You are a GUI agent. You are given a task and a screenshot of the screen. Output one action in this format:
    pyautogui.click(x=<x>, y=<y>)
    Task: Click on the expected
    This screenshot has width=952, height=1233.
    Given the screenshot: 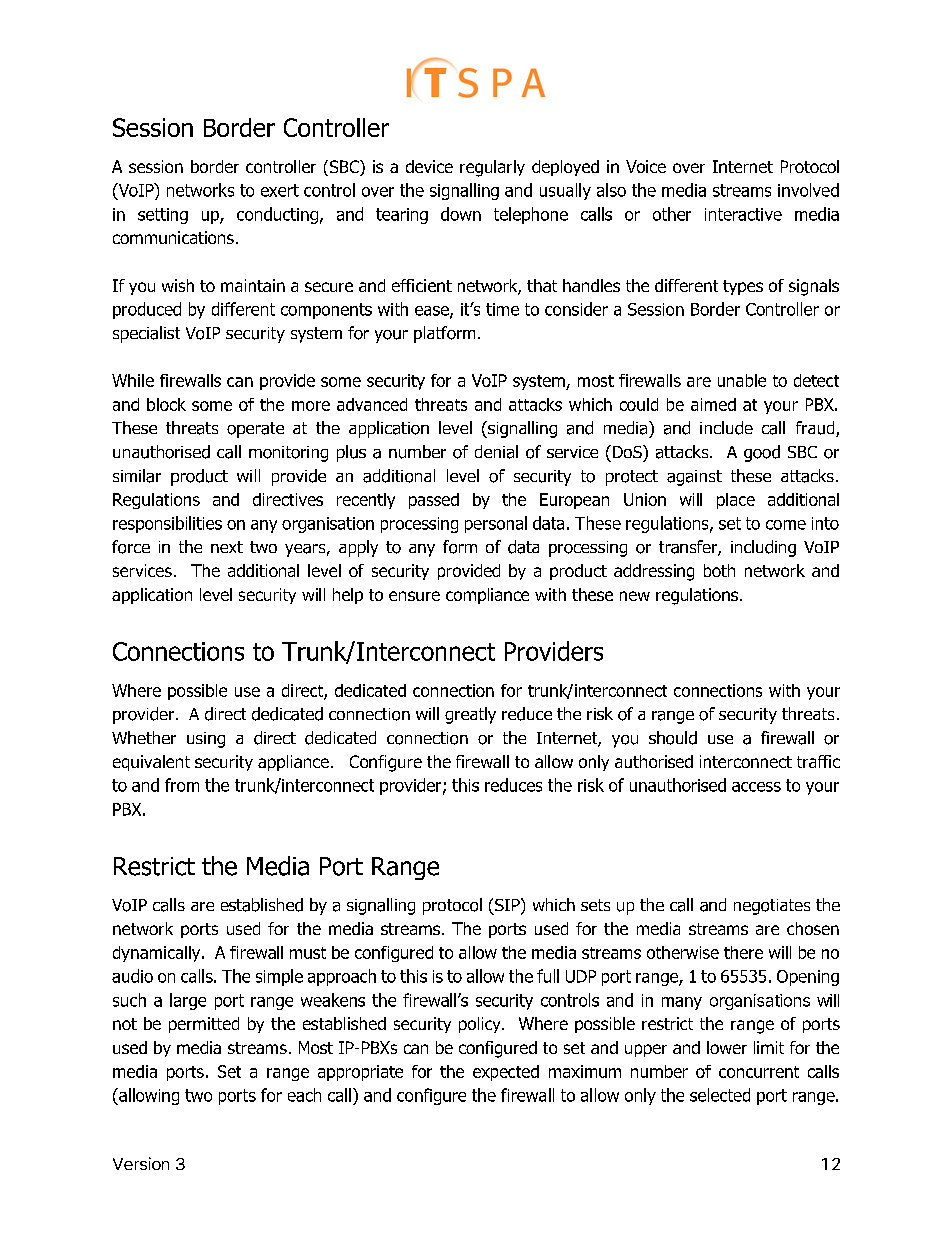 What is the action you would take?
    pyautogui.click(x=506, y=1073)
